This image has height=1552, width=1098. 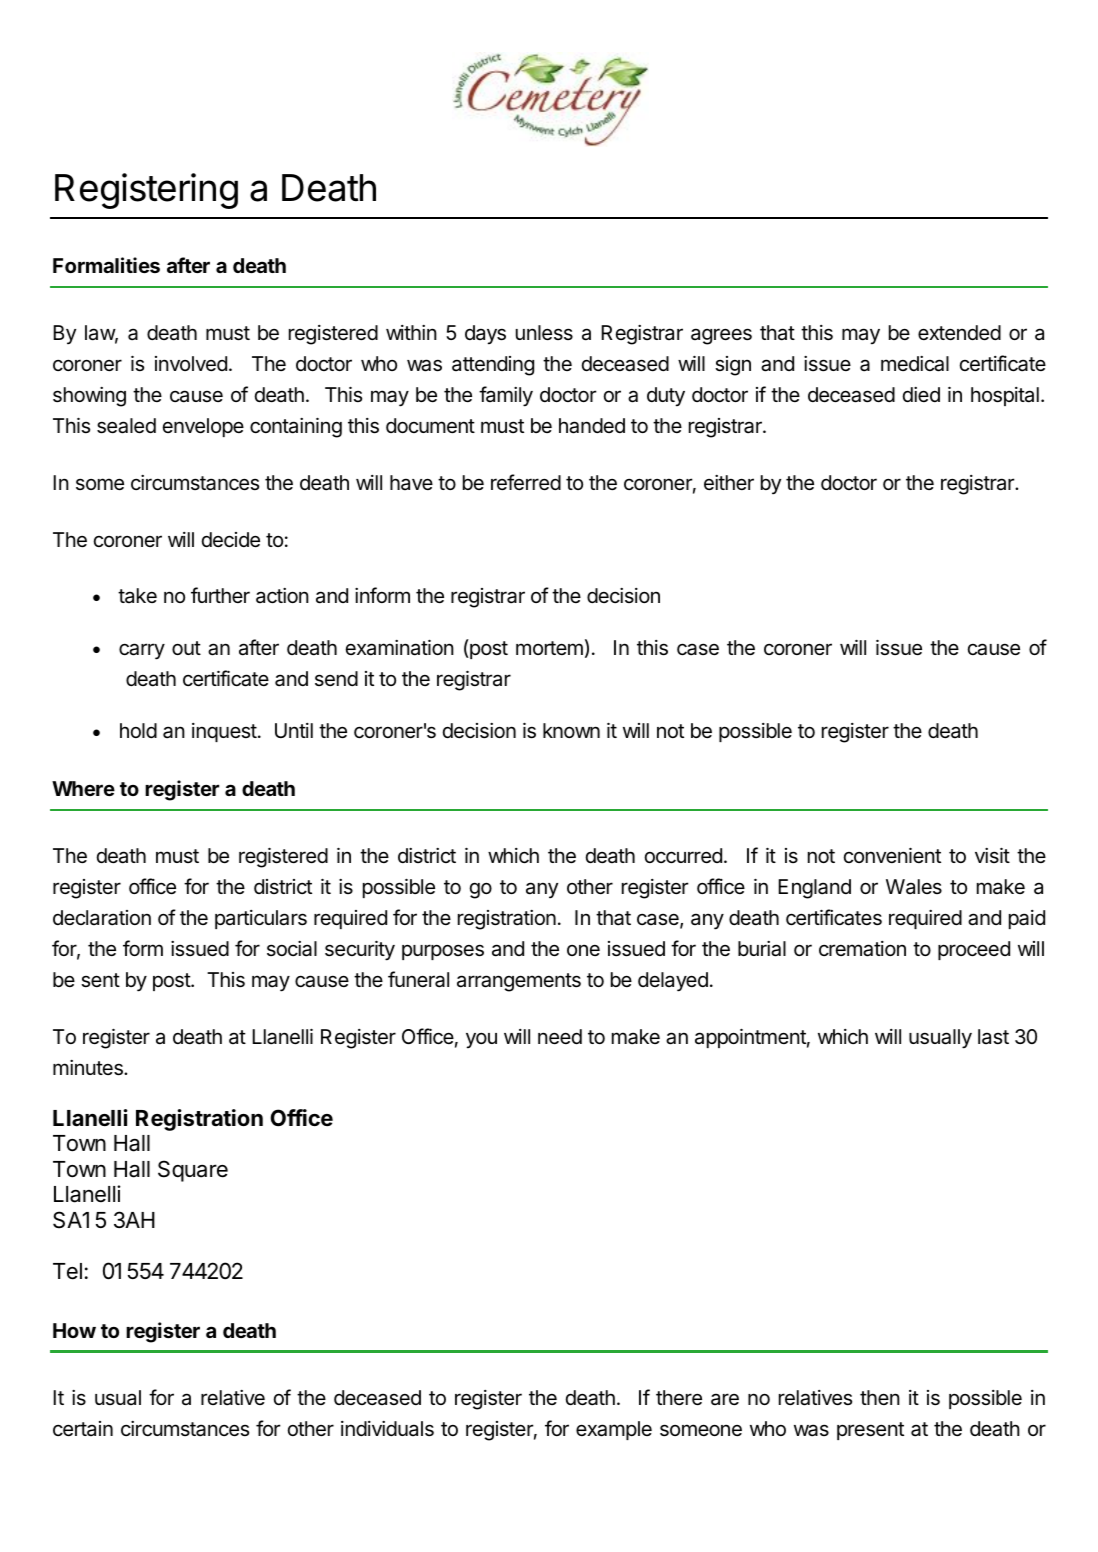 What do you see at coordinates (261, 919) in the image?
I see `particulars` at bounding box center [261, 919].
